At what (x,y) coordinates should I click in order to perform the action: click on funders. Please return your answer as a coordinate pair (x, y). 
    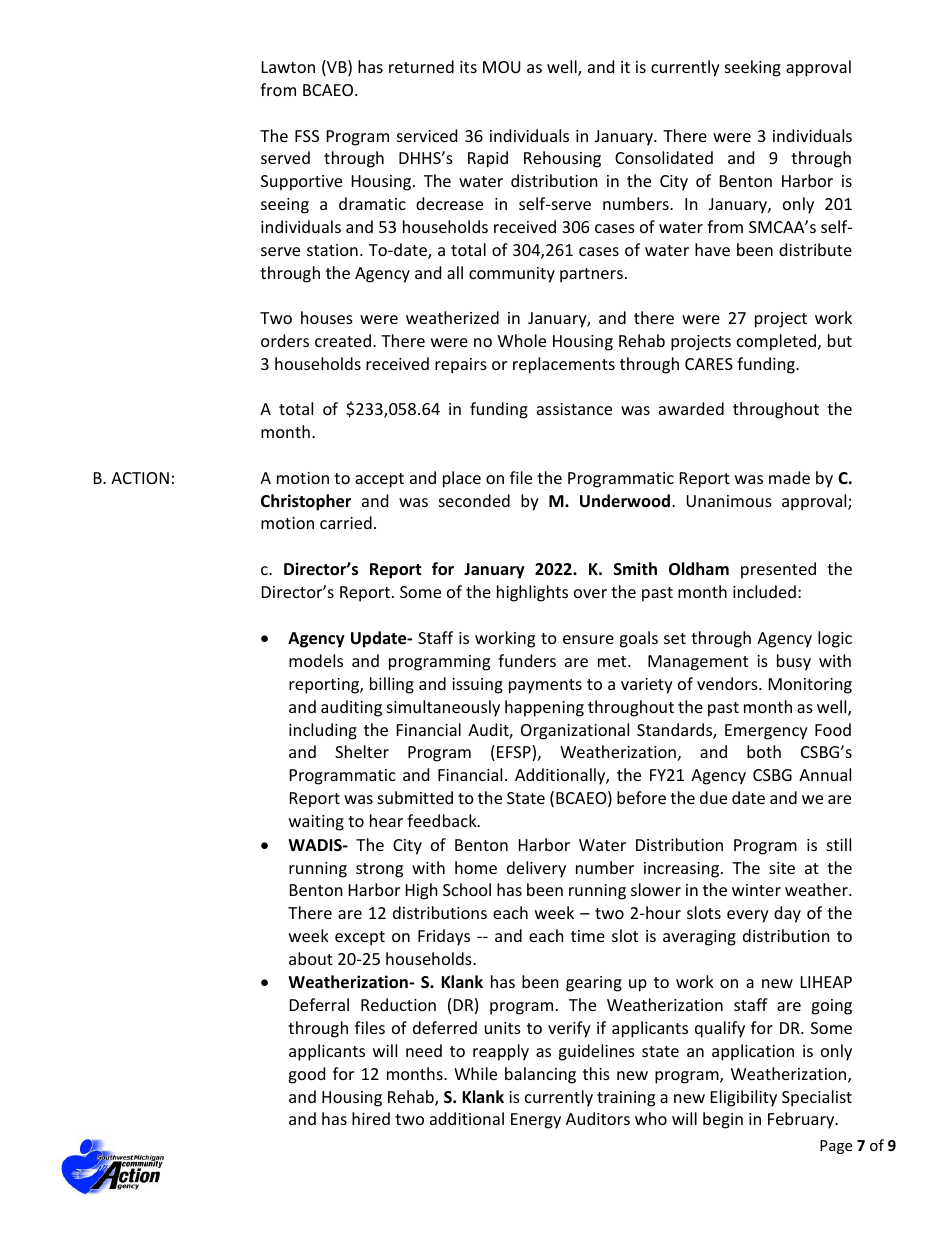
    Looking at the image, I should click on (527, 660).
